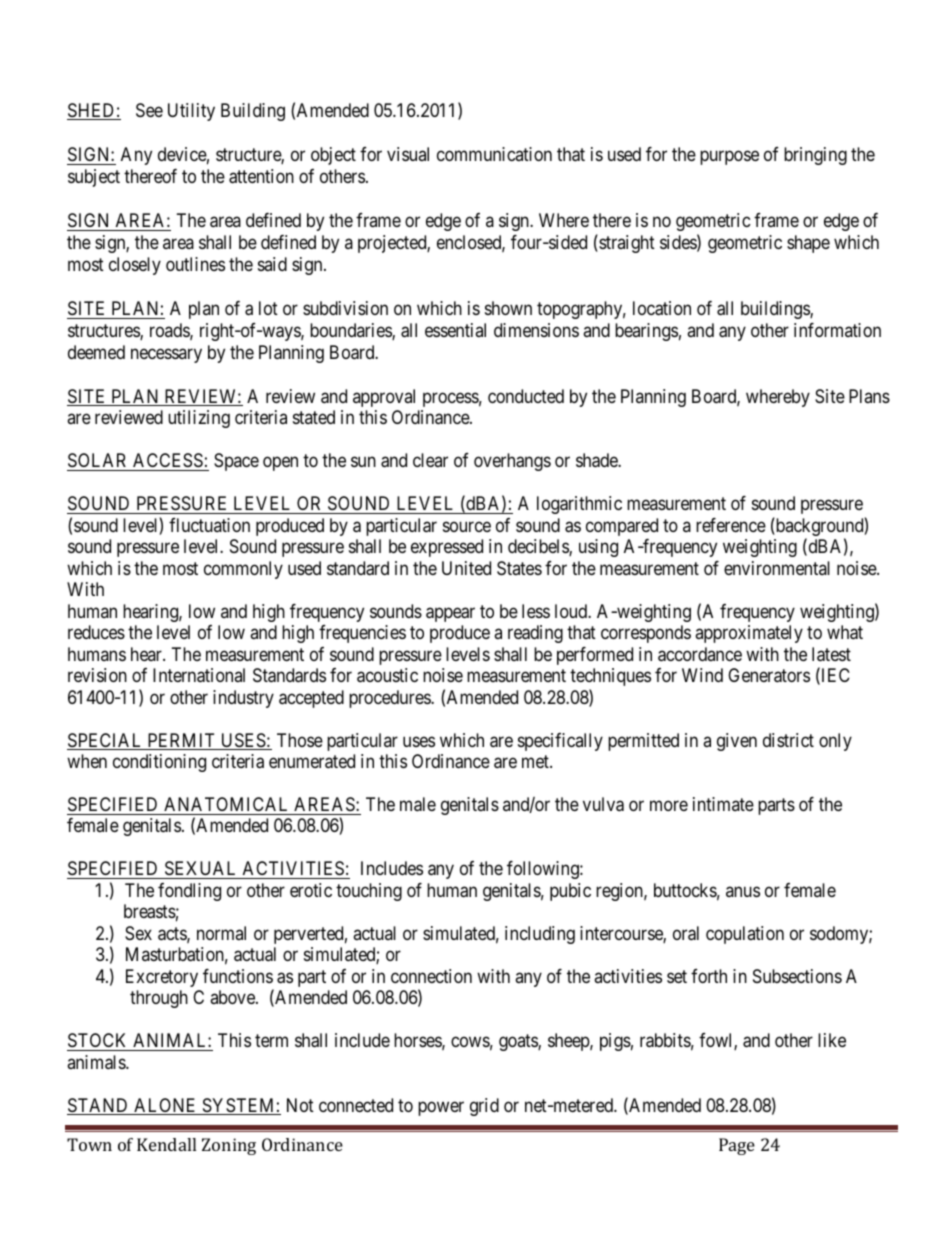  Describe the element at coordinates (745, 935) in the screenshot. I see `copulation` at that location.
